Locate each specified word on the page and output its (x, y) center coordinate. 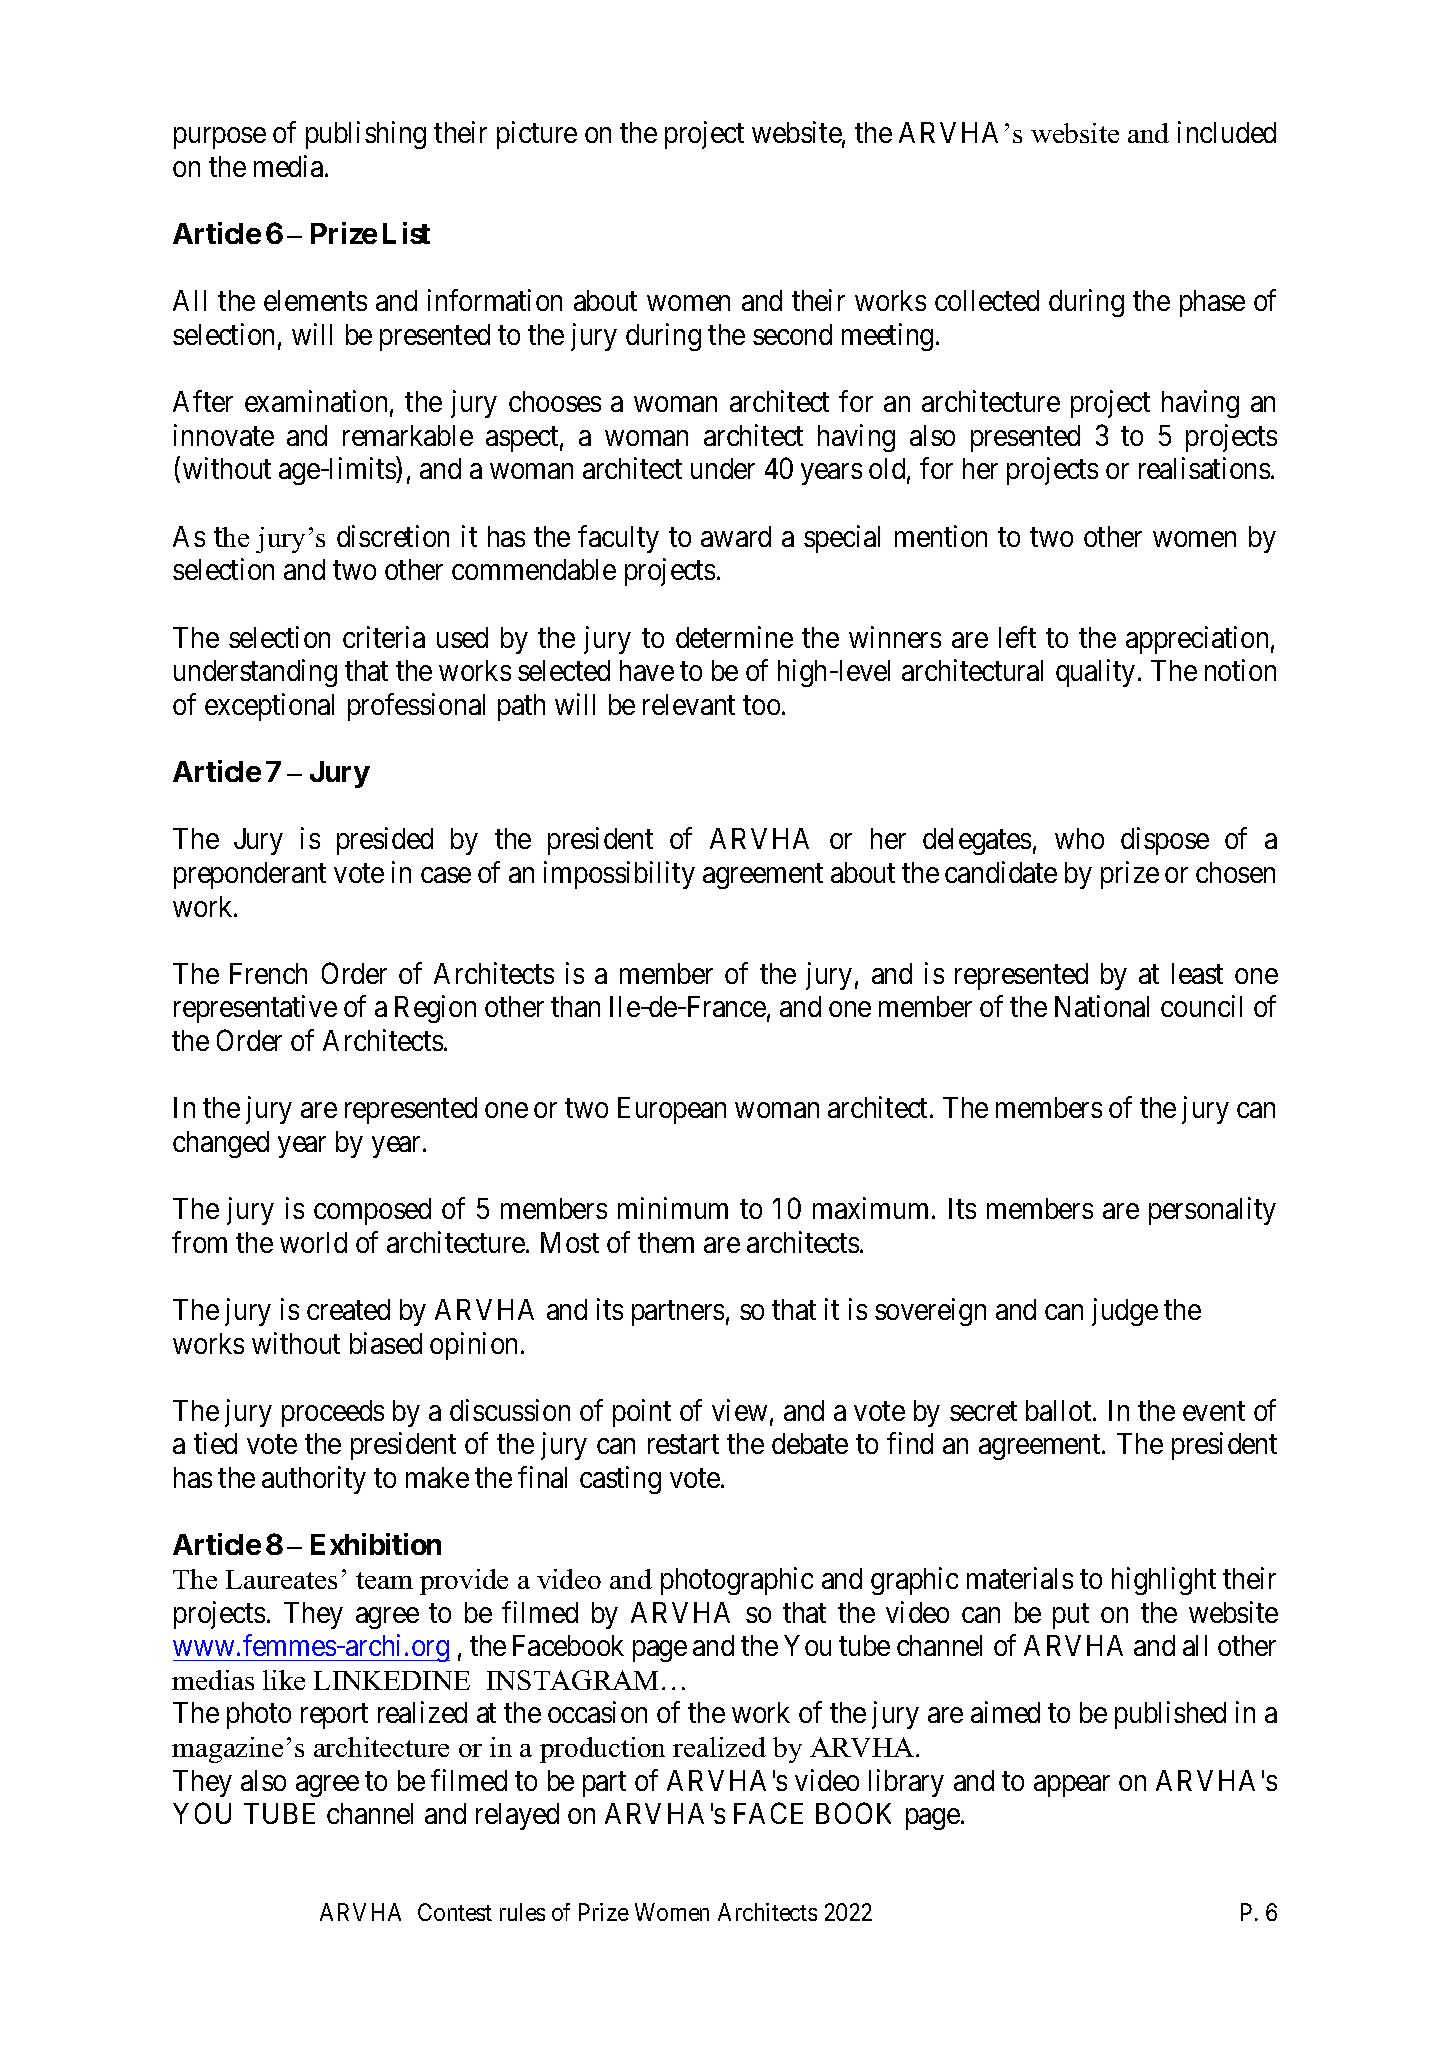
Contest (455, 1912)
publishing (366, 135)
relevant (689, 704)
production (602, 1750)
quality (1095, 673)
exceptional (269, 707)
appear (1072, 1786)
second (792, 334)
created (348, 1309)
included (1227, 132)
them (666, 1242)
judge (1125, 1312)
